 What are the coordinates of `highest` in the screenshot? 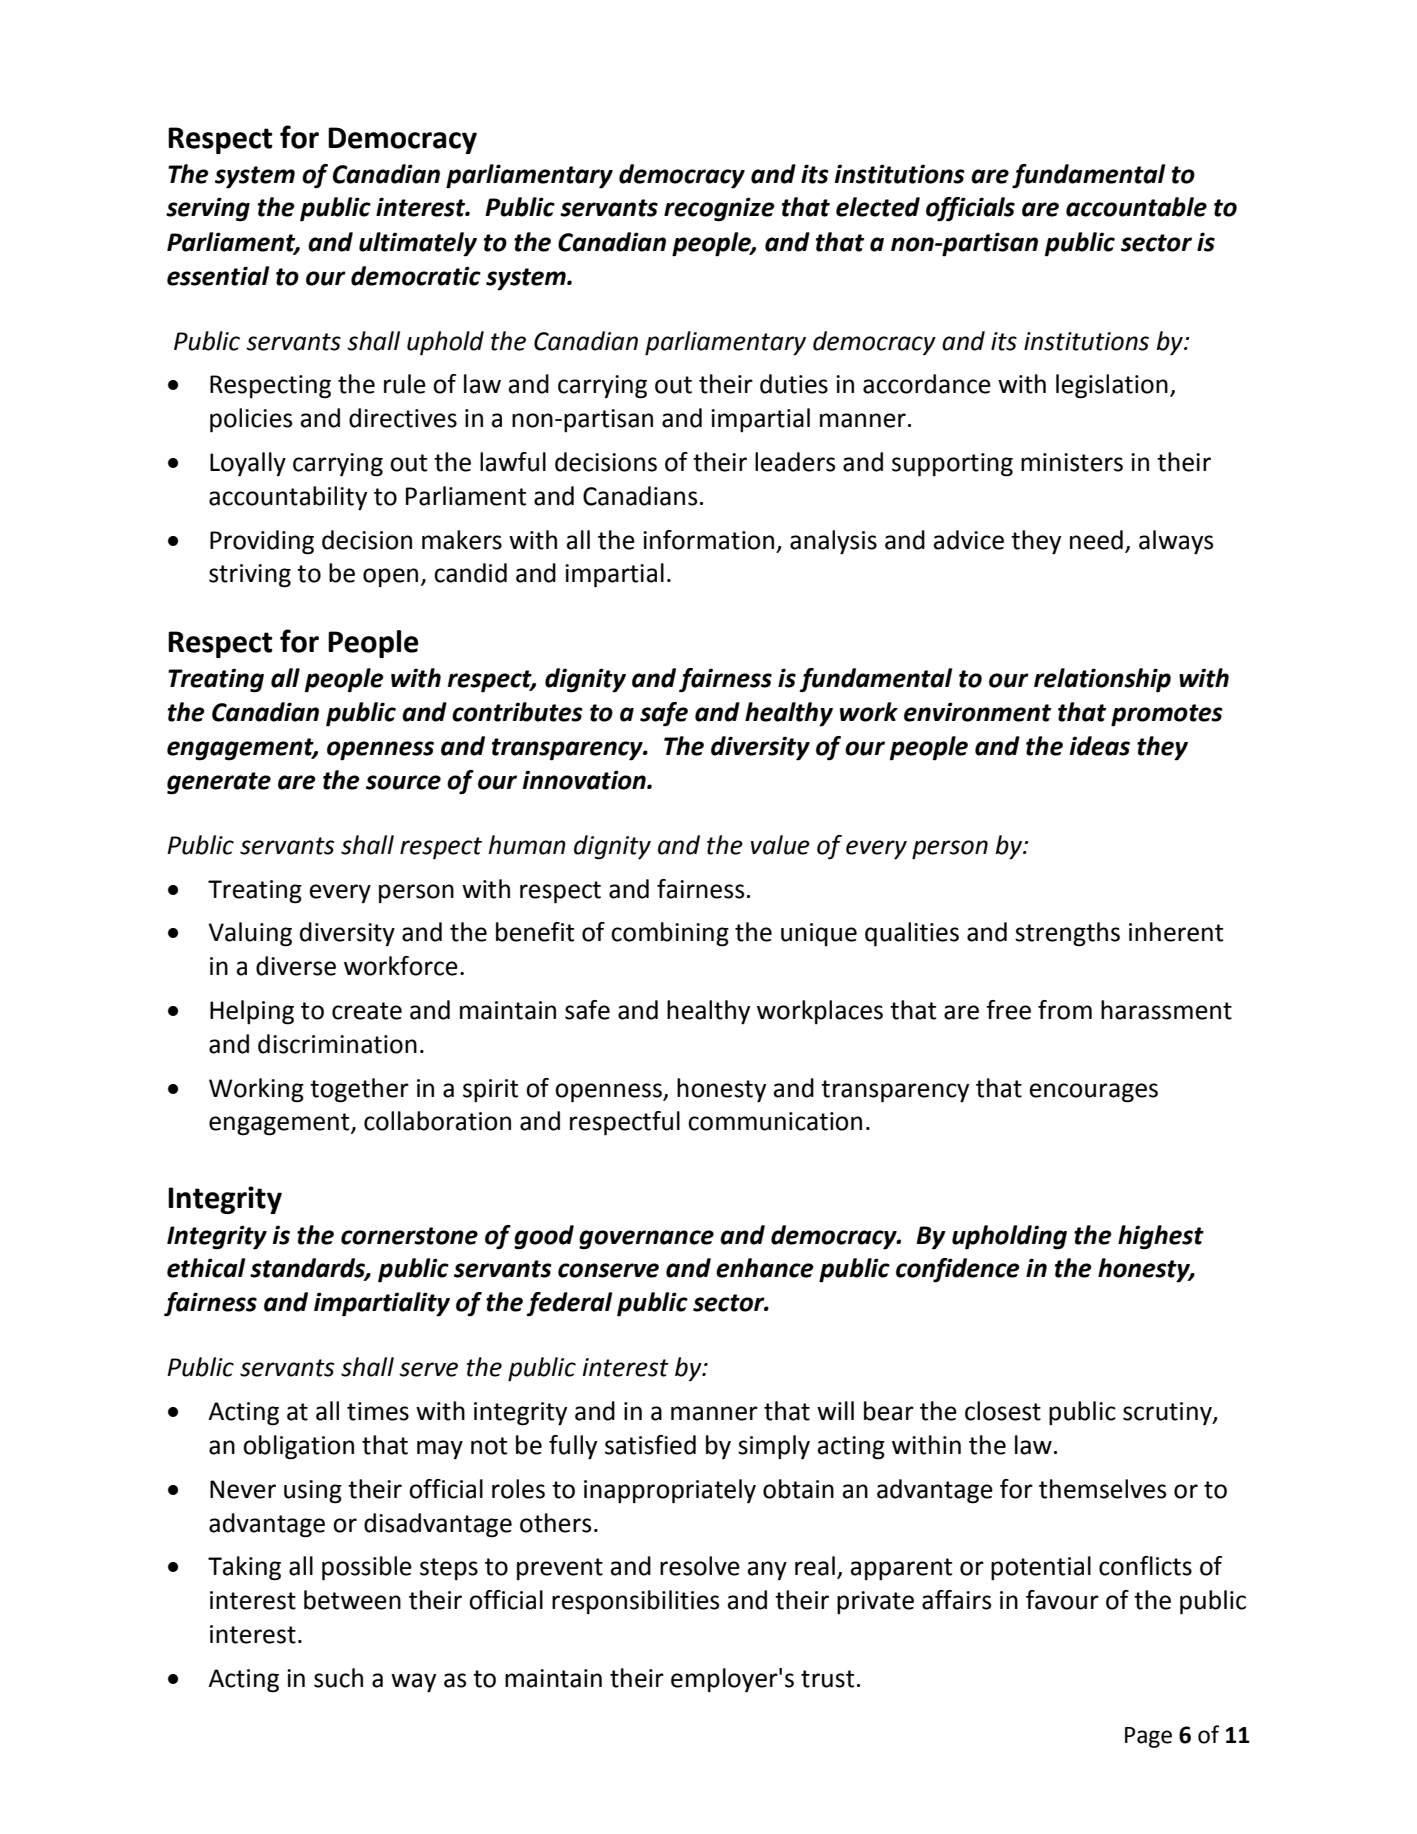 It's located at (1161, 1237).
